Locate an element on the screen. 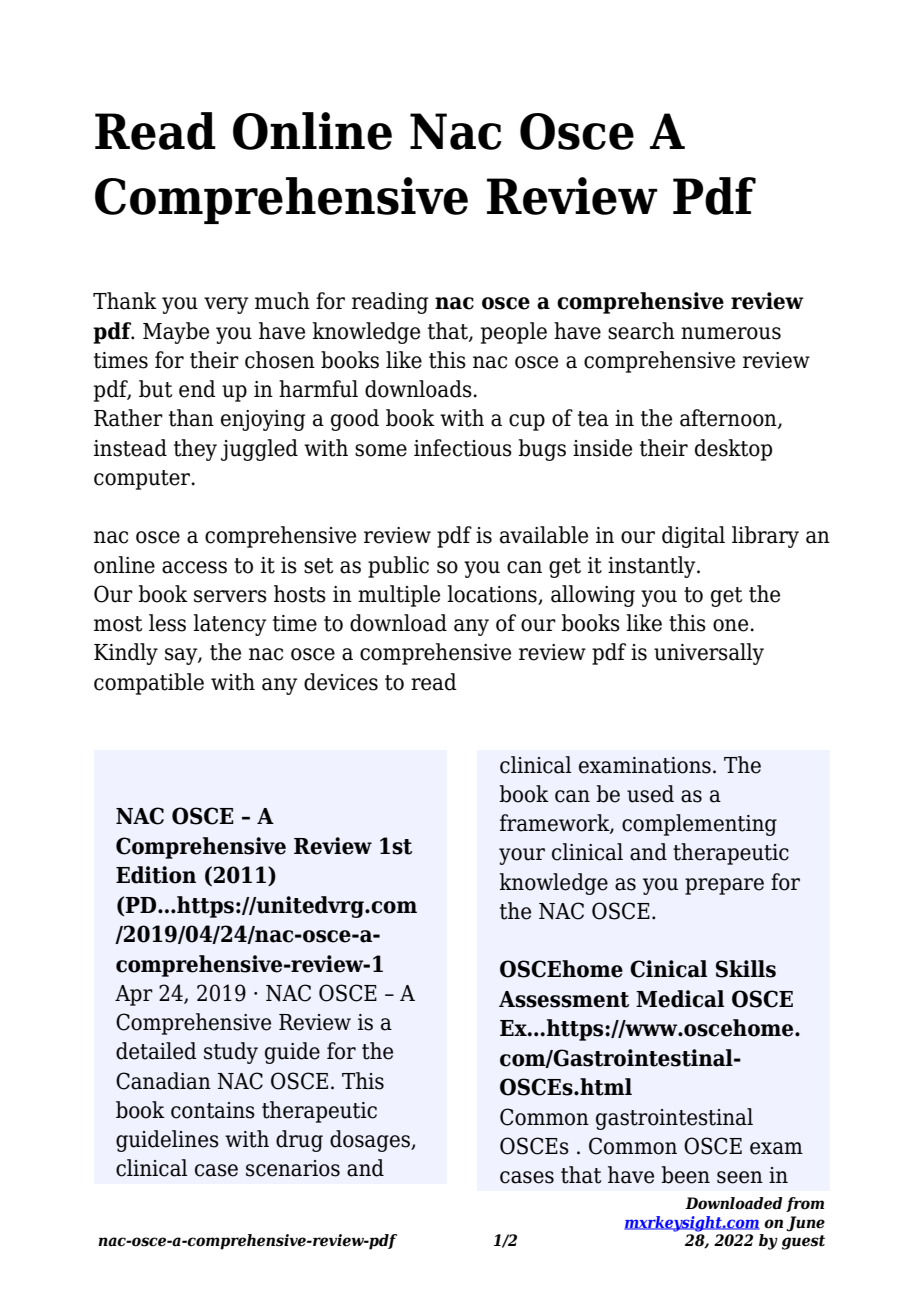 Image resolution: width=924 pixels, height=1311 pixels. Maybe is located at coordinates (176, 333).
